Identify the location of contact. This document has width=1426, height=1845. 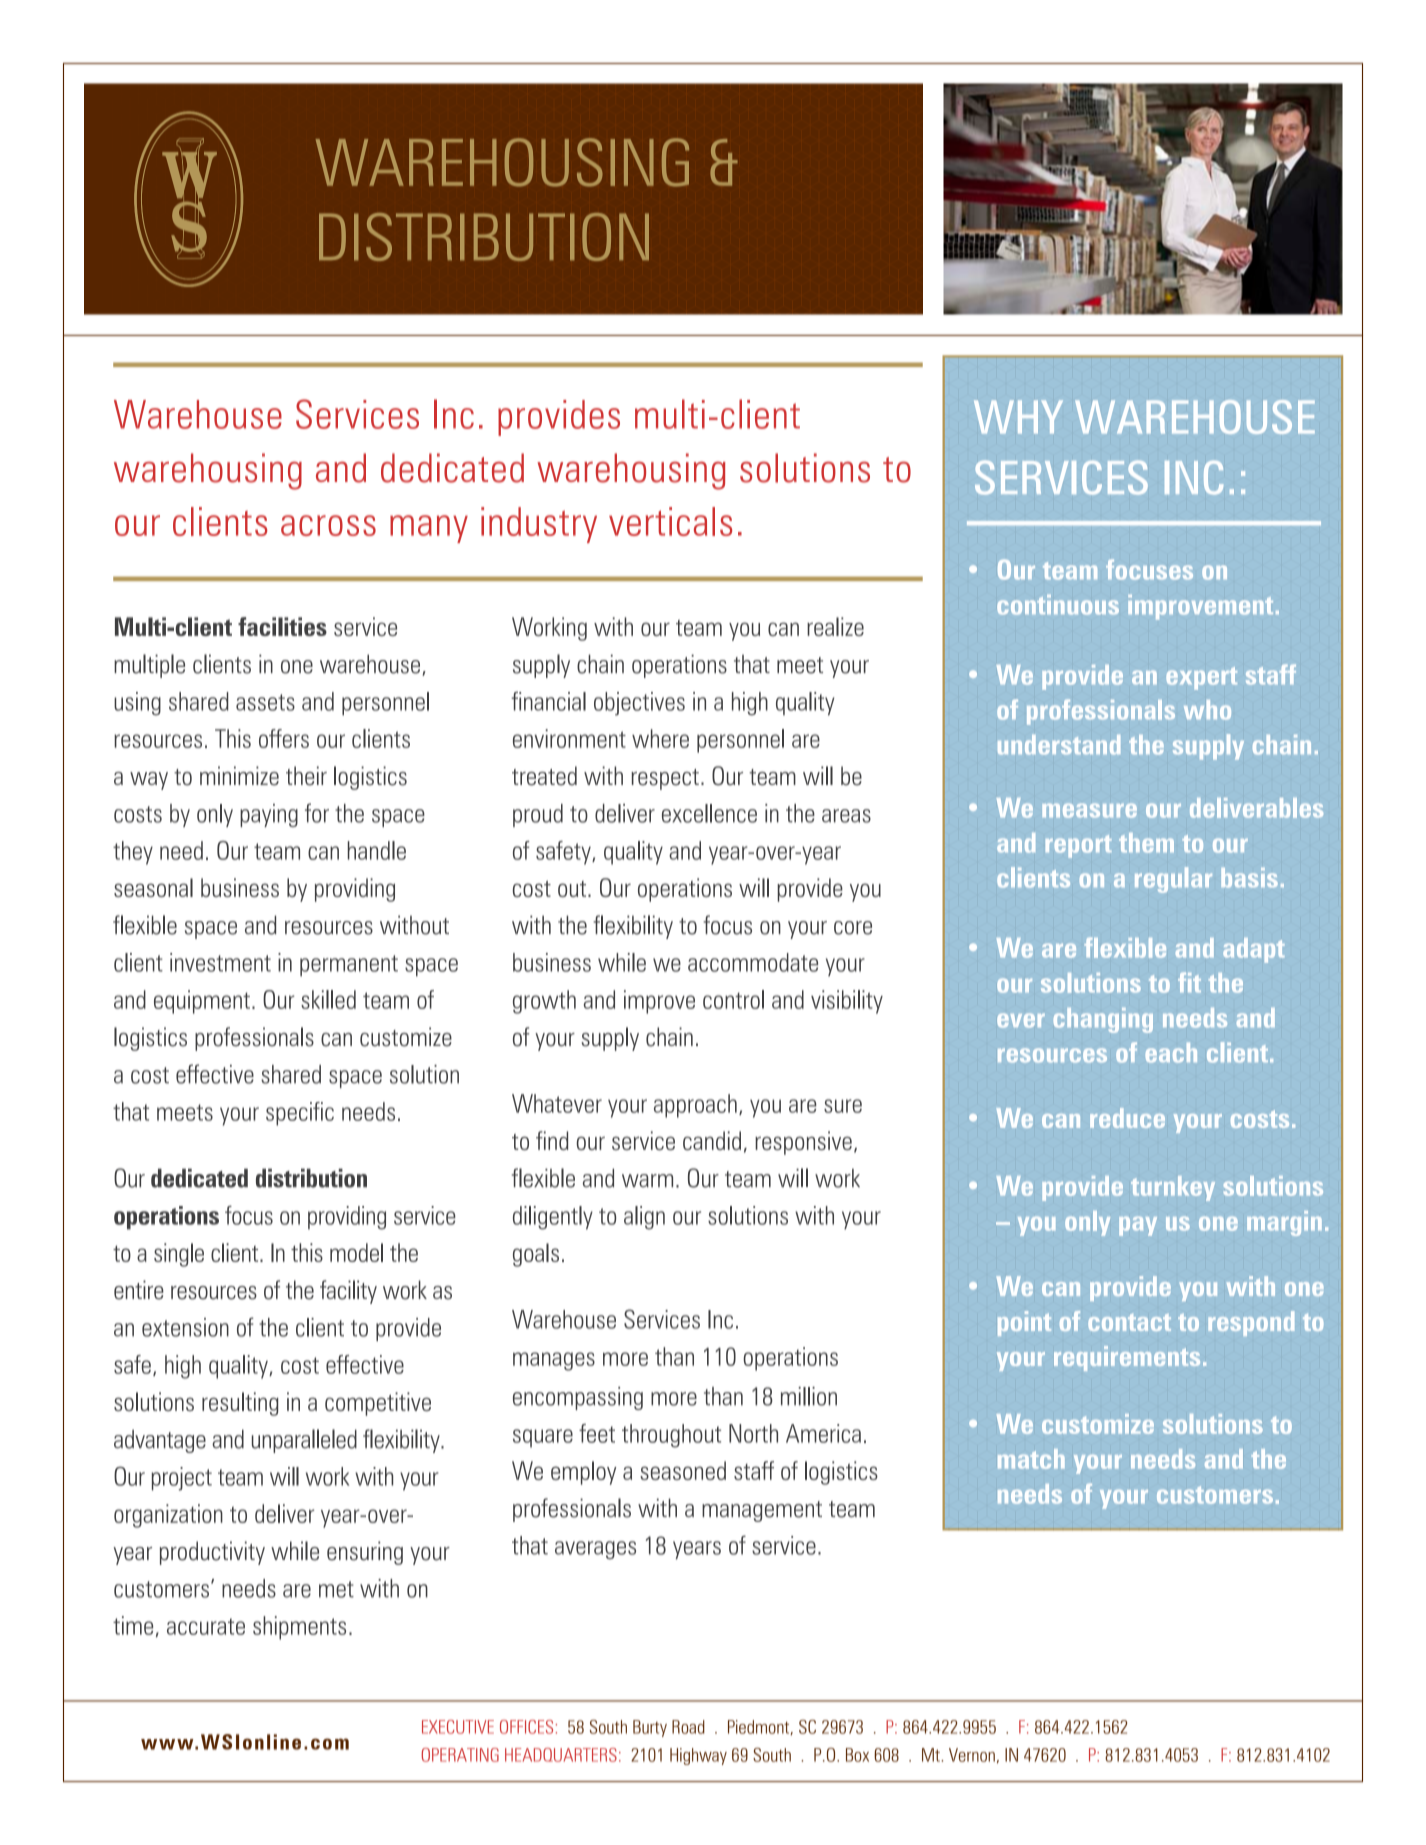
(1129, 1322).
